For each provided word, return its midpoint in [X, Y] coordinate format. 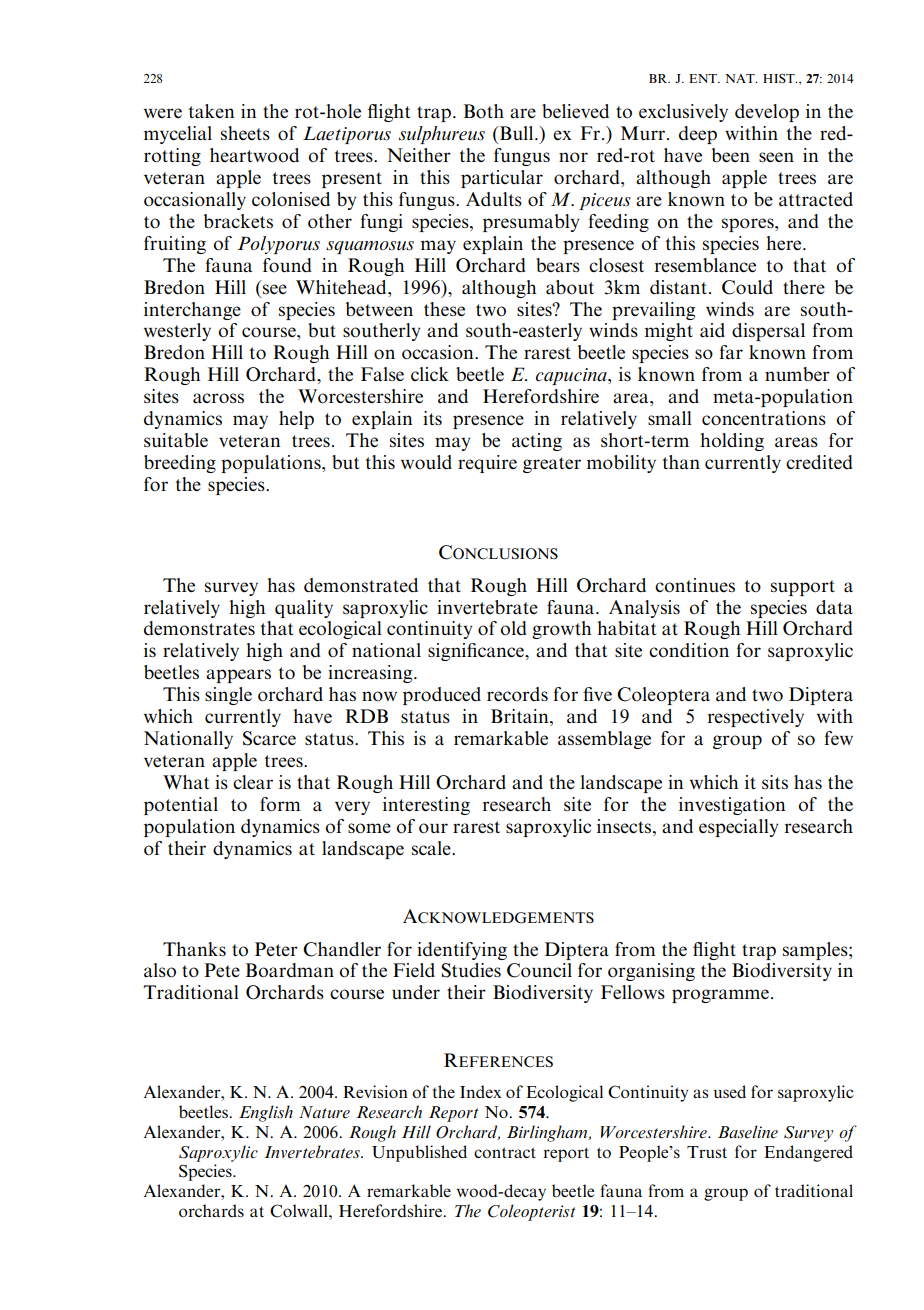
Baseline [748, 1132]
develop [767, 113]
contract [505, 1152]
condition [689, 650]
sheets [245, 133]
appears [238, 676]
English [266, 1113]
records [517, 694]
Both [484, 111]
